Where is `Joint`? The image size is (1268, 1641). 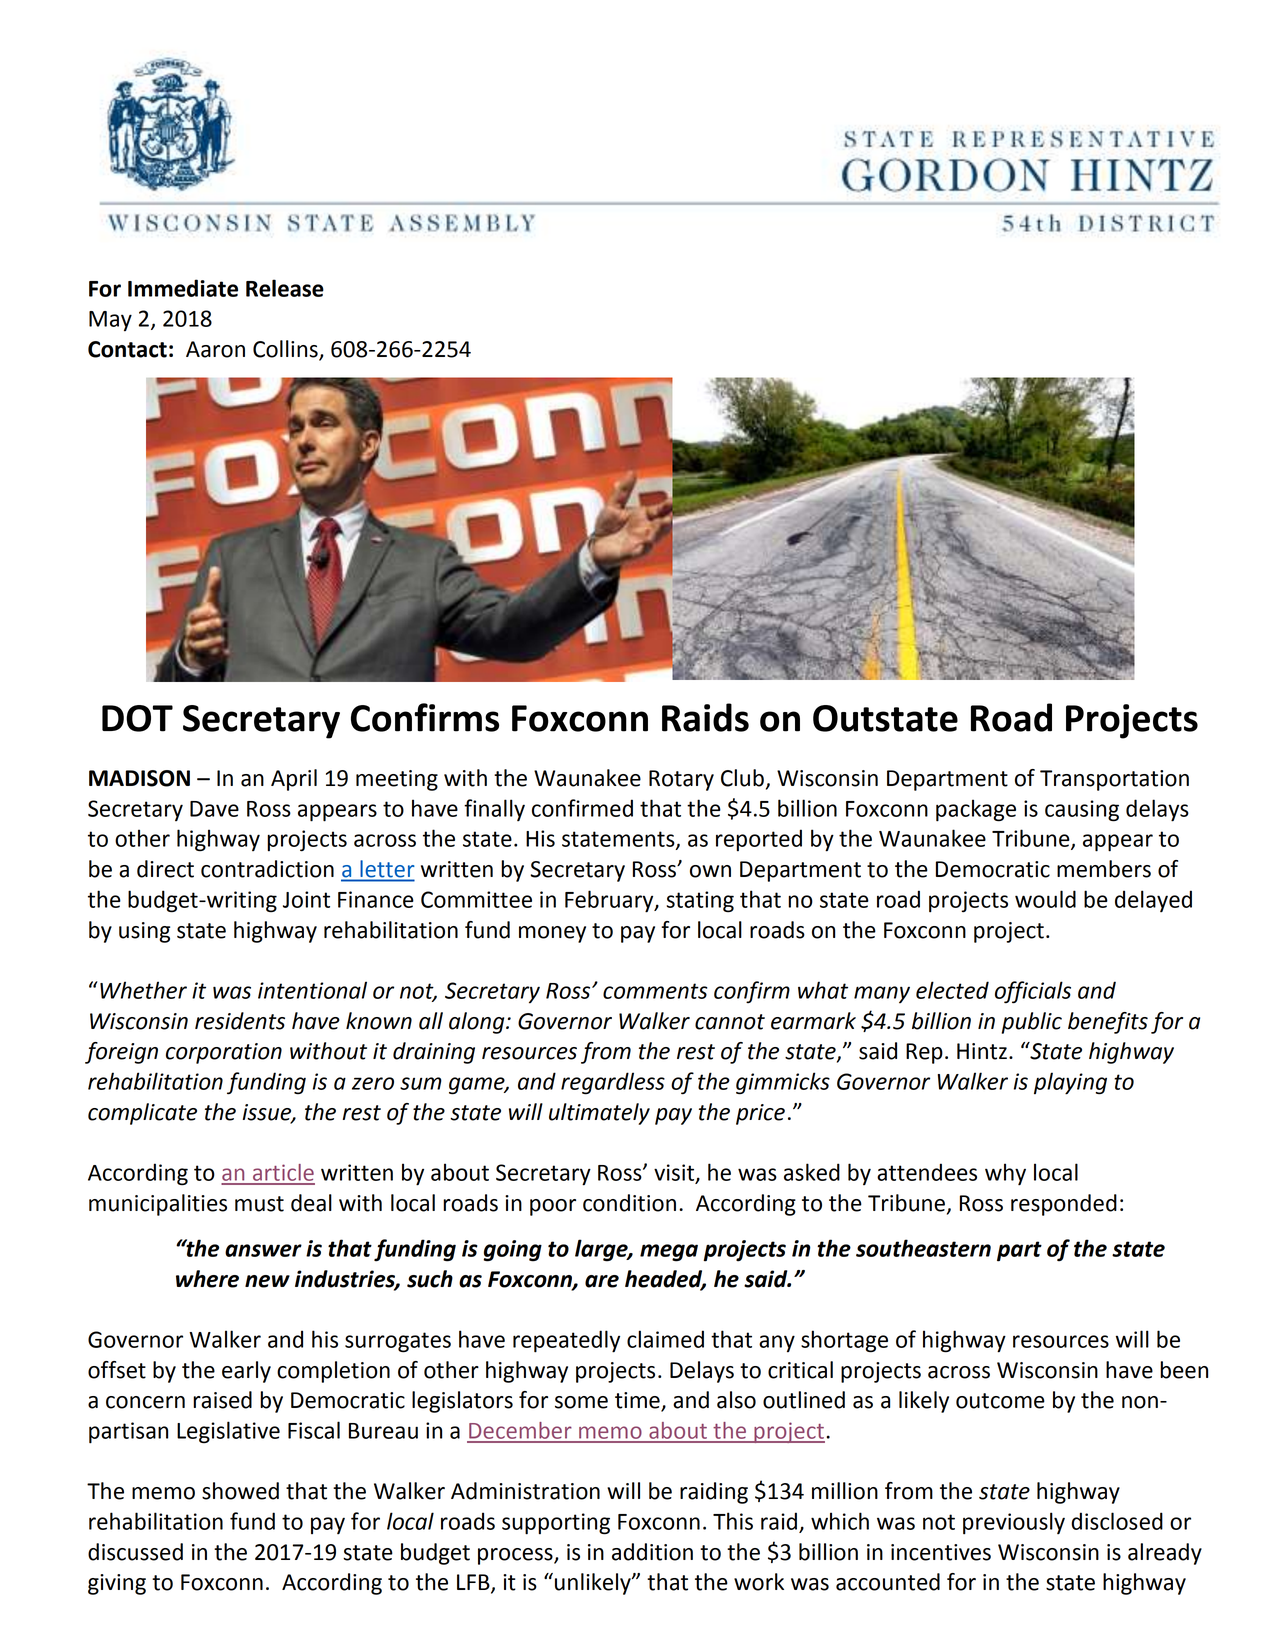
Joint is located at coordinates (306, 899).
